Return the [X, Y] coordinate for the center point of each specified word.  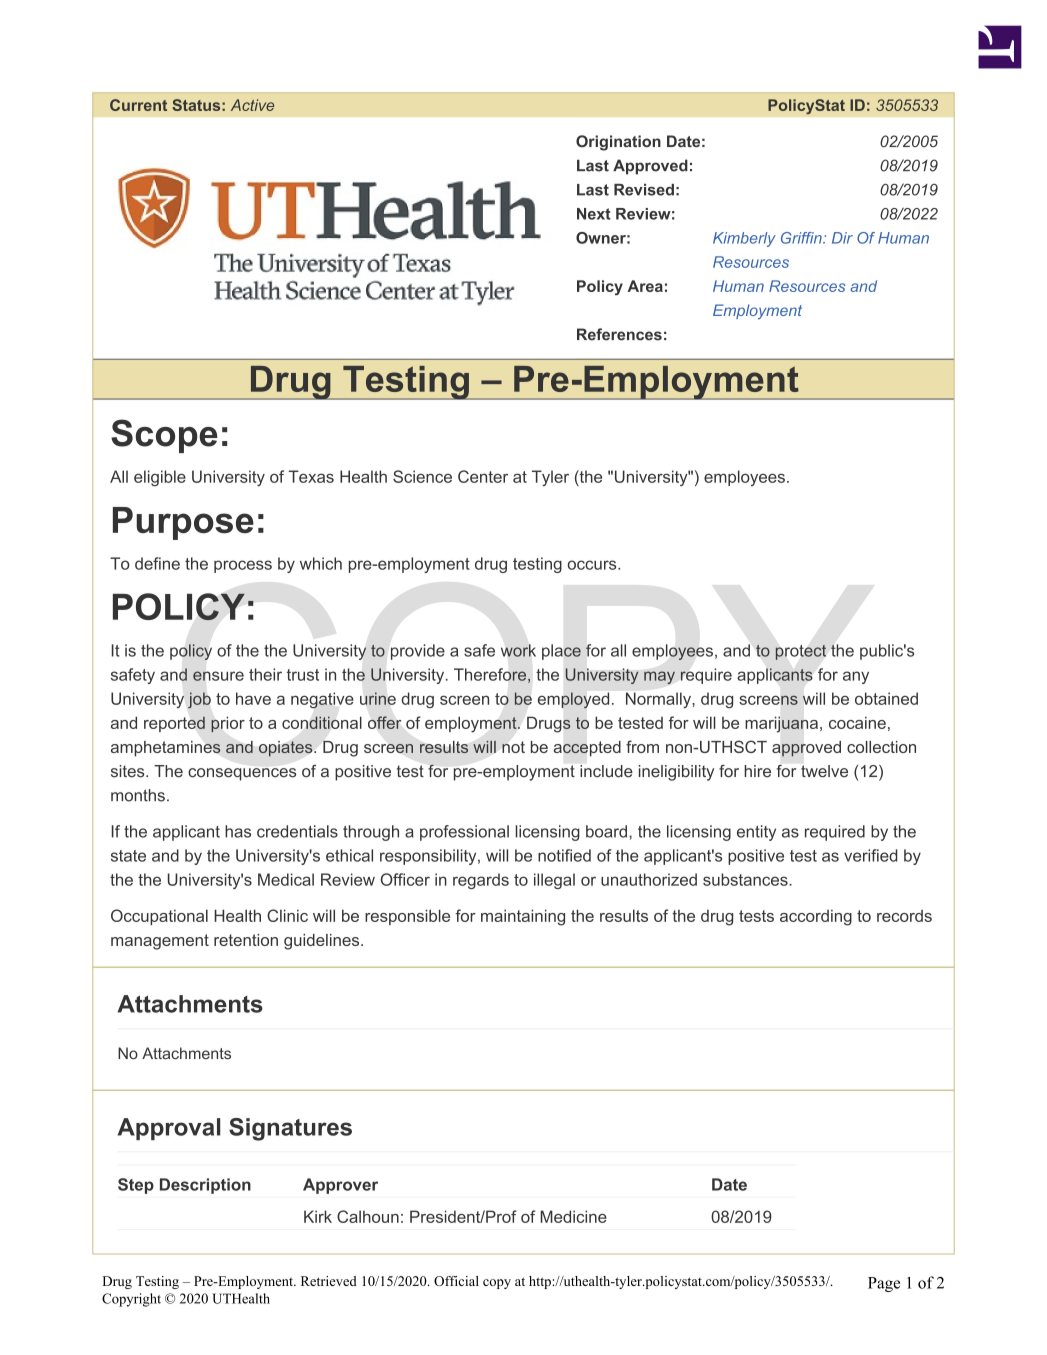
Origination [618, 143]
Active [252, 105]
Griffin [802, 238]
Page [884, 1284]
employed [573, 700]
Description [205, 1186]
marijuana [781, 724]
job [199, 700]
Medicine [573, 1216]
